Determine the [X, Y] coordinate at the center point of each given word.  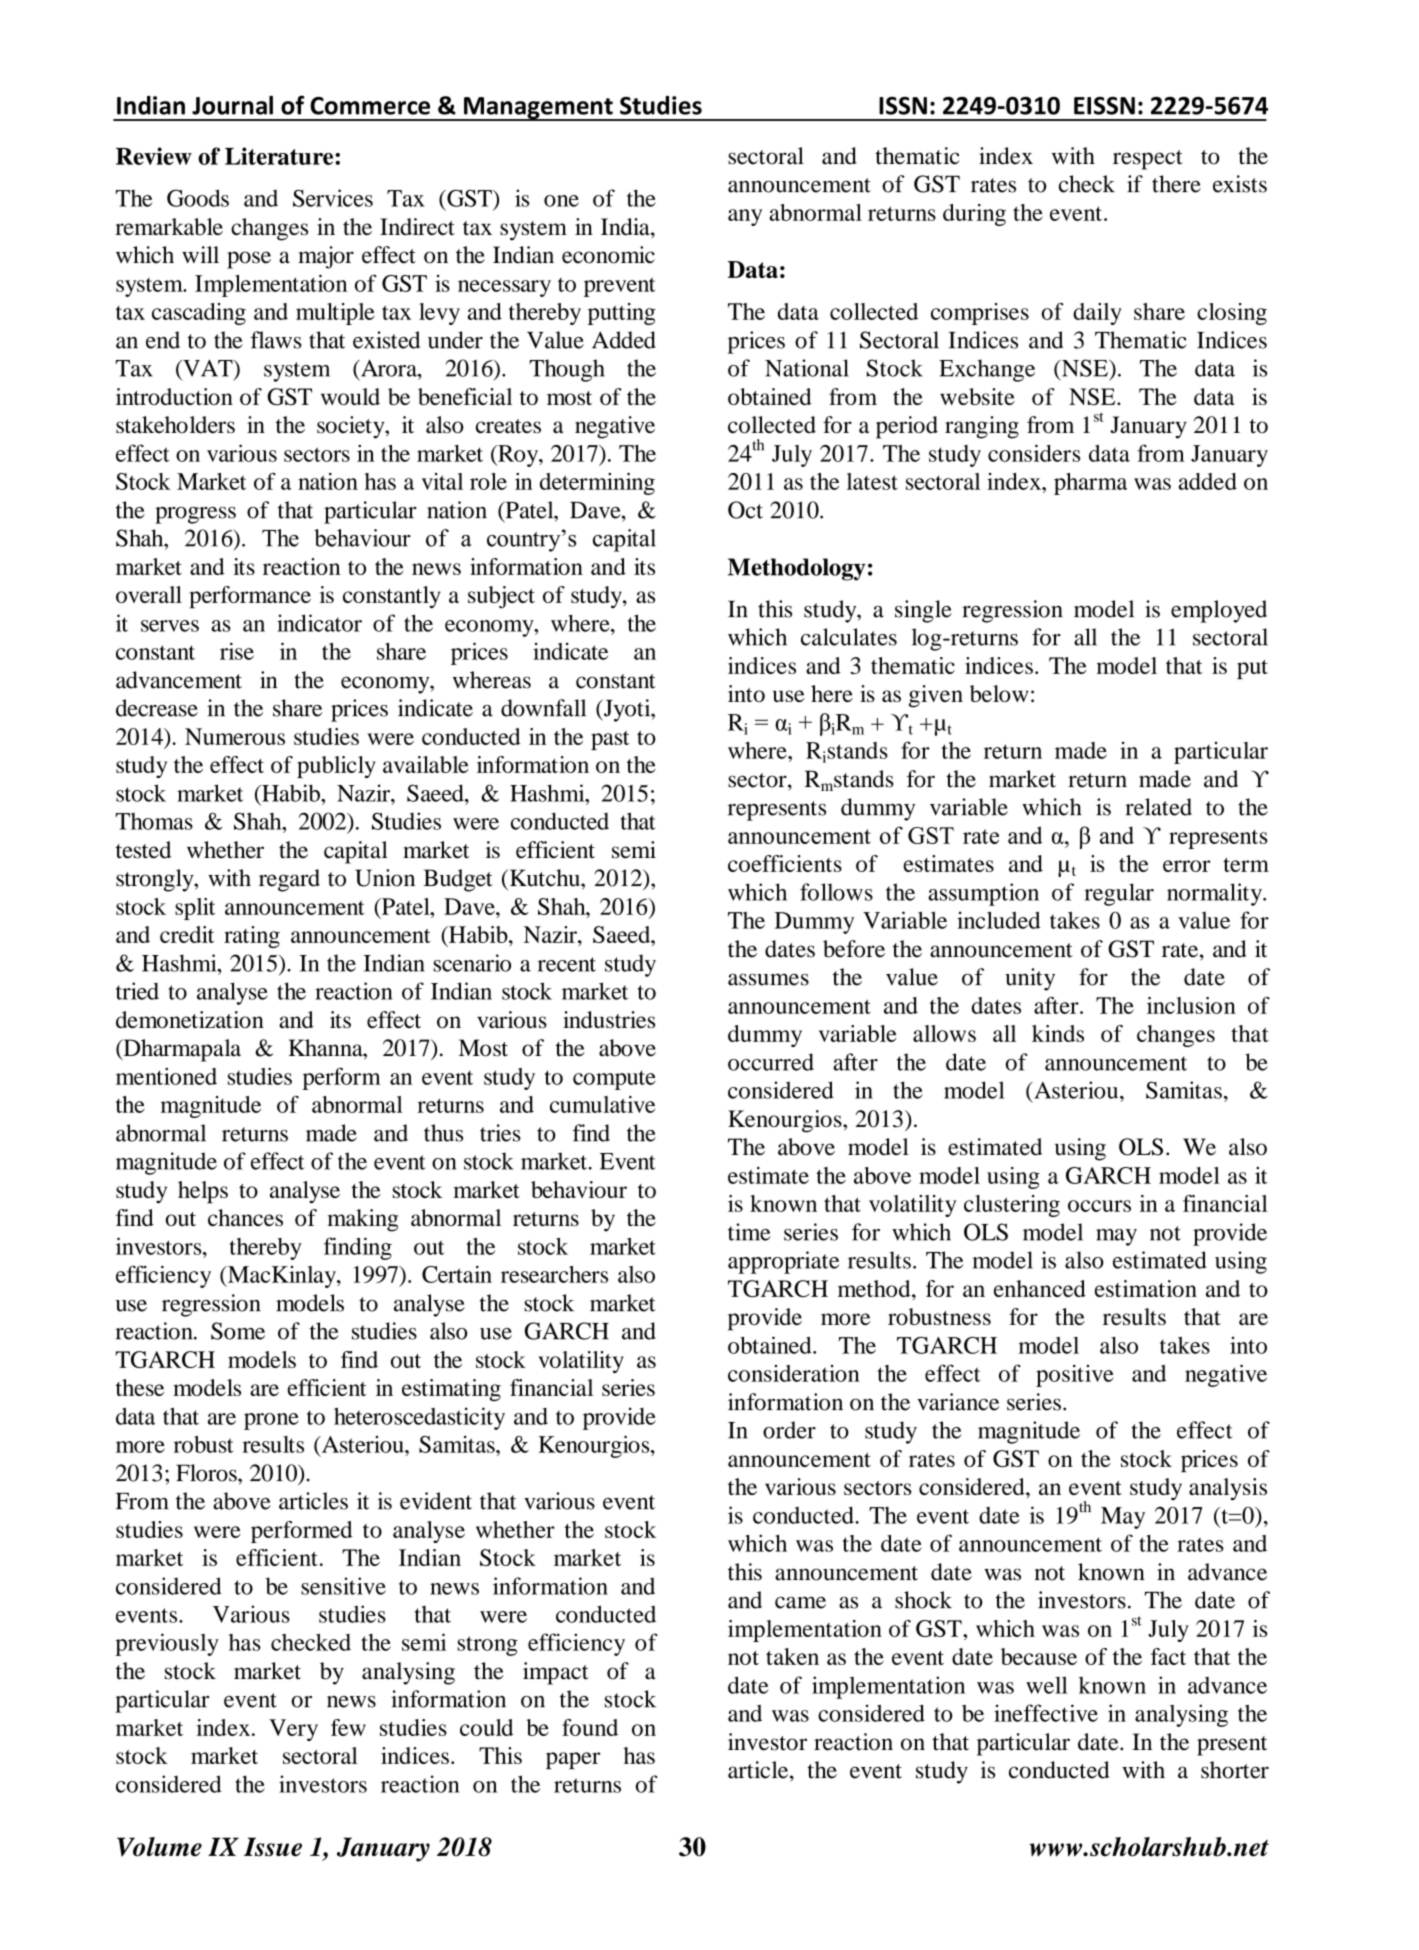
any [745, 217]
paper [573, 1760]
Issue [273, 1847]
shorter [1235, 1770]
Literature [280, 156]
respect [1148, 160]
